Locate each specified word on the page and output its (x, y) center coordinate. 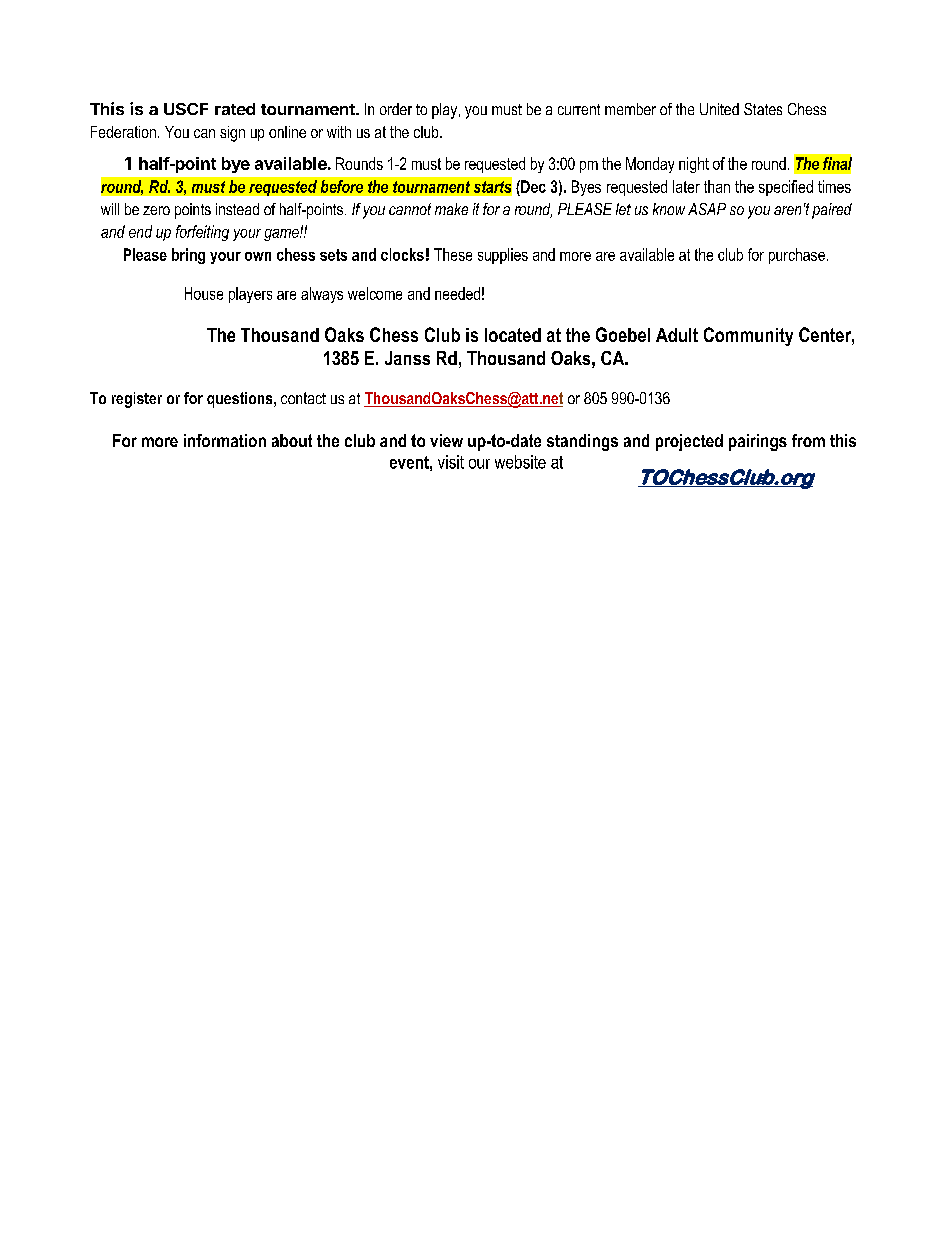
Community (748, 336)
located (513, 335)
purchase (797, 256)
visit (451, 462)
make (451, 209)
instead (237, 209)
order (396, 109)
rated (235, 109)
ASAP (707, 209)
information (225, 440)
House (204, 293)
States (763, 109)
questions (241, 400)
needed (457, 293)
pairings (758, 442)
